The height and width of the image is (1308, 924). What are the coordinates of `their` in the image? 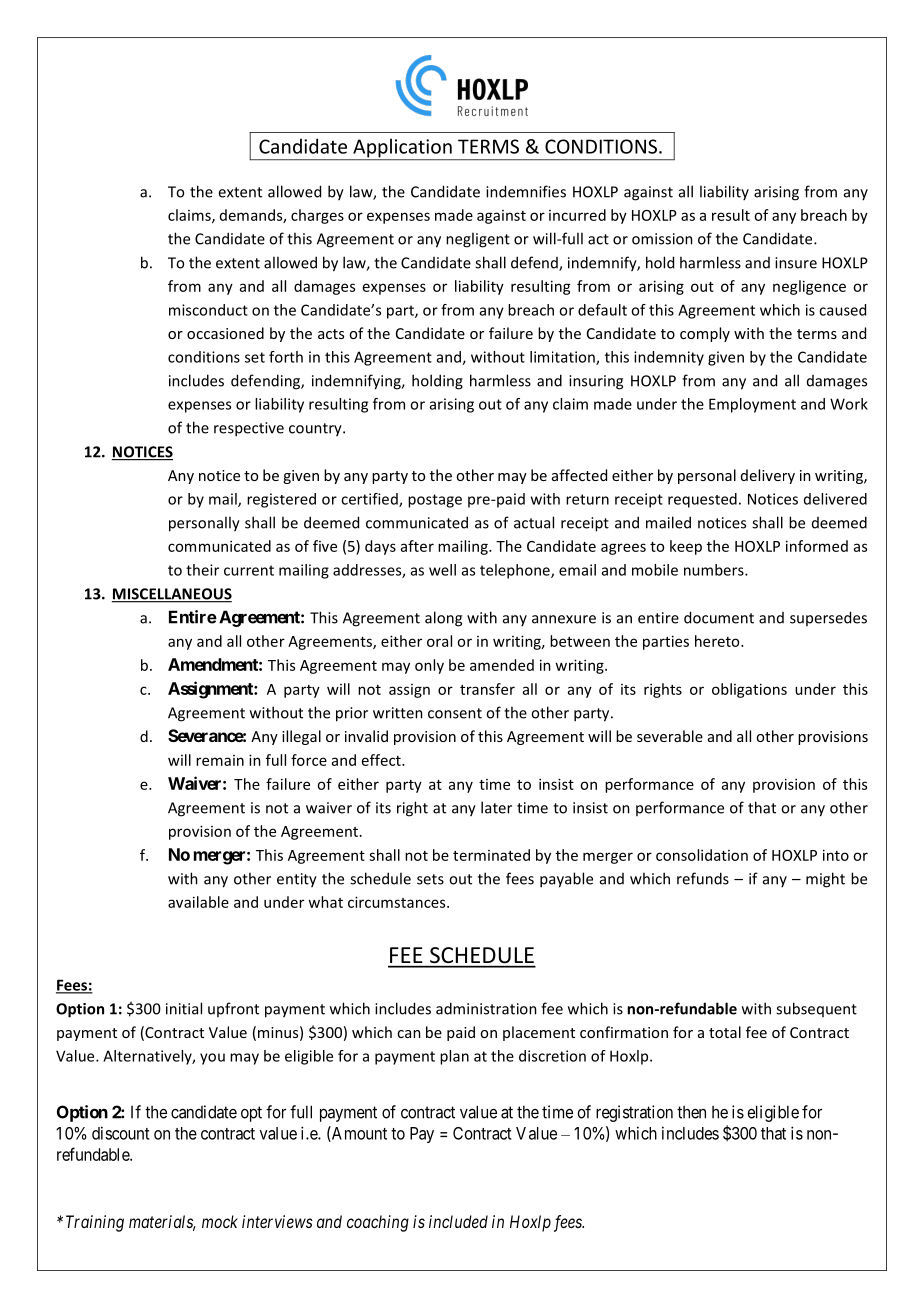 It's located at (202, 570).
